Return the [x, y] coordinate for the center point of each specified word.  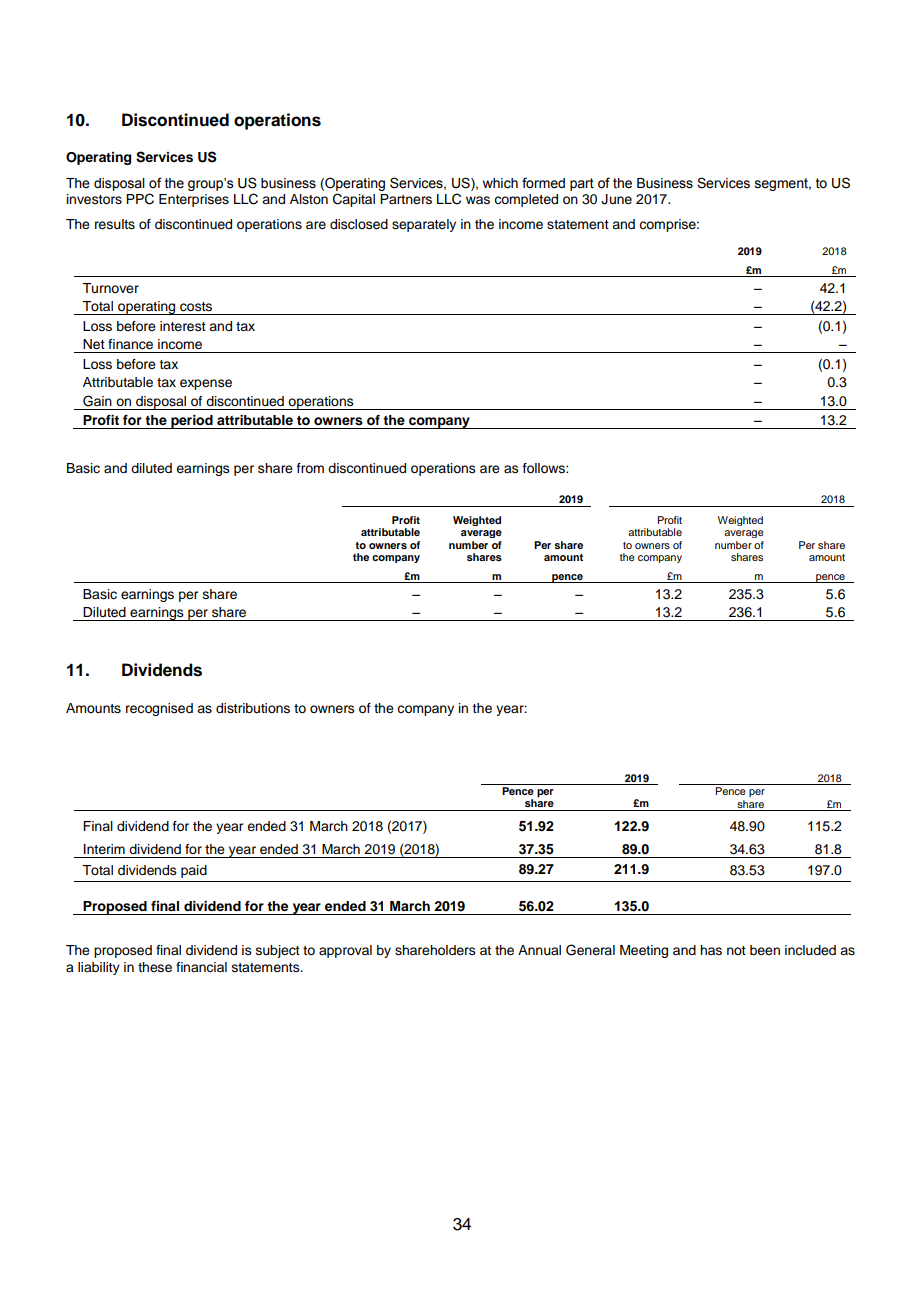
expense [206, 384]
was [478, 200]
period [192, 422]
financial [201, 967]
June [616, 199]
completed [526, 200]
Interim [104, 849]
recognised [159, 709]
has [711, 950]
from [310, 468]
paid [194, 871]
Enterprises [194, 200]
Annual [539, 950]
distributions [253, 708]
